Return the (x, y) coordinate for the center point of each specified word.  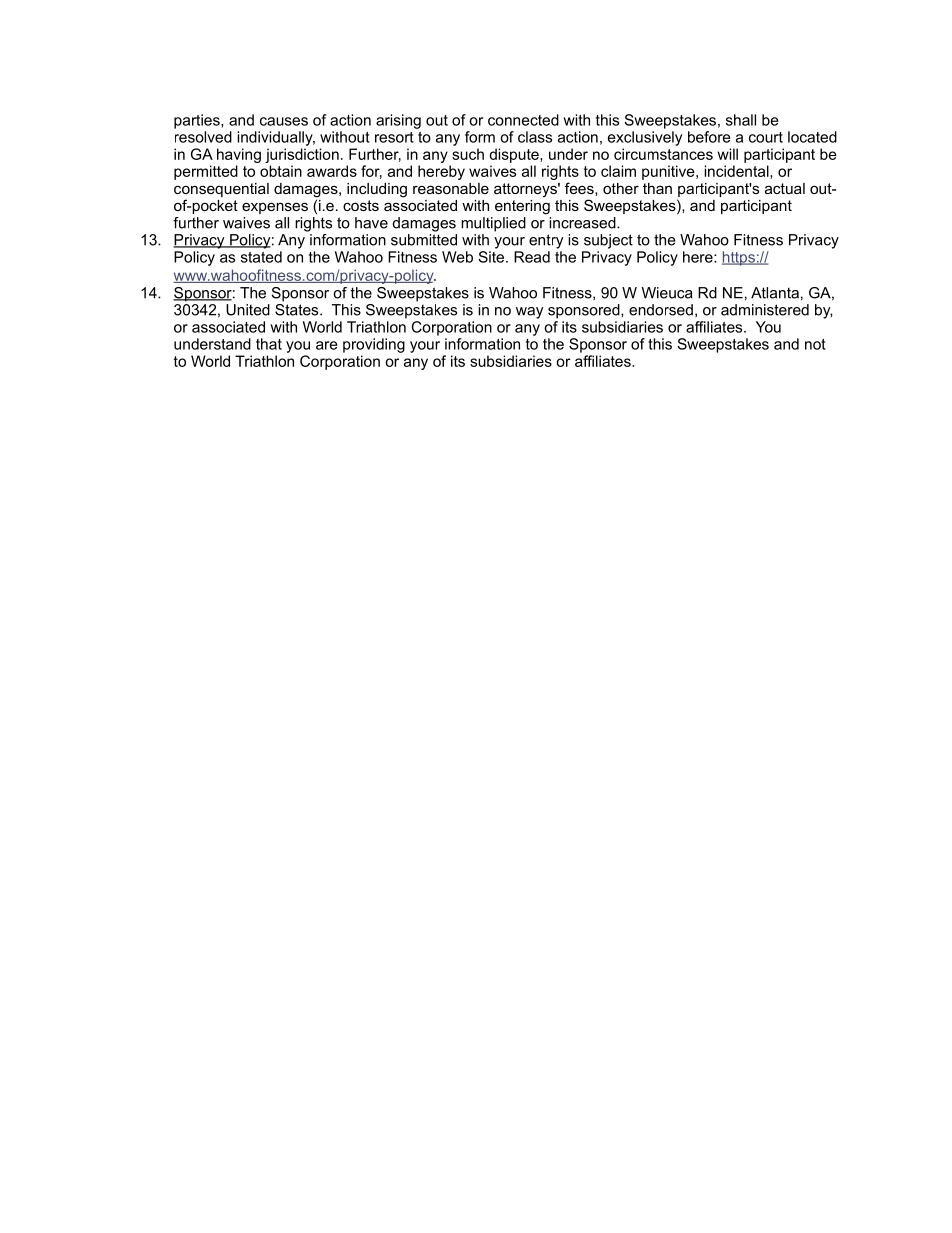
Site (492, 257)
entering (522, 206)
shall (741, 120)
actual (785, 188)
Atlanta (775, 293)
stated (261, 257)
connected (523, 120)
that (269, 344)
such (468, 154)
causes (284, 121)
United (248, 310)
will (727, 154)
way (530, 313)
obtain (281, 171)
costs (361, 205)
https (739, 258)
